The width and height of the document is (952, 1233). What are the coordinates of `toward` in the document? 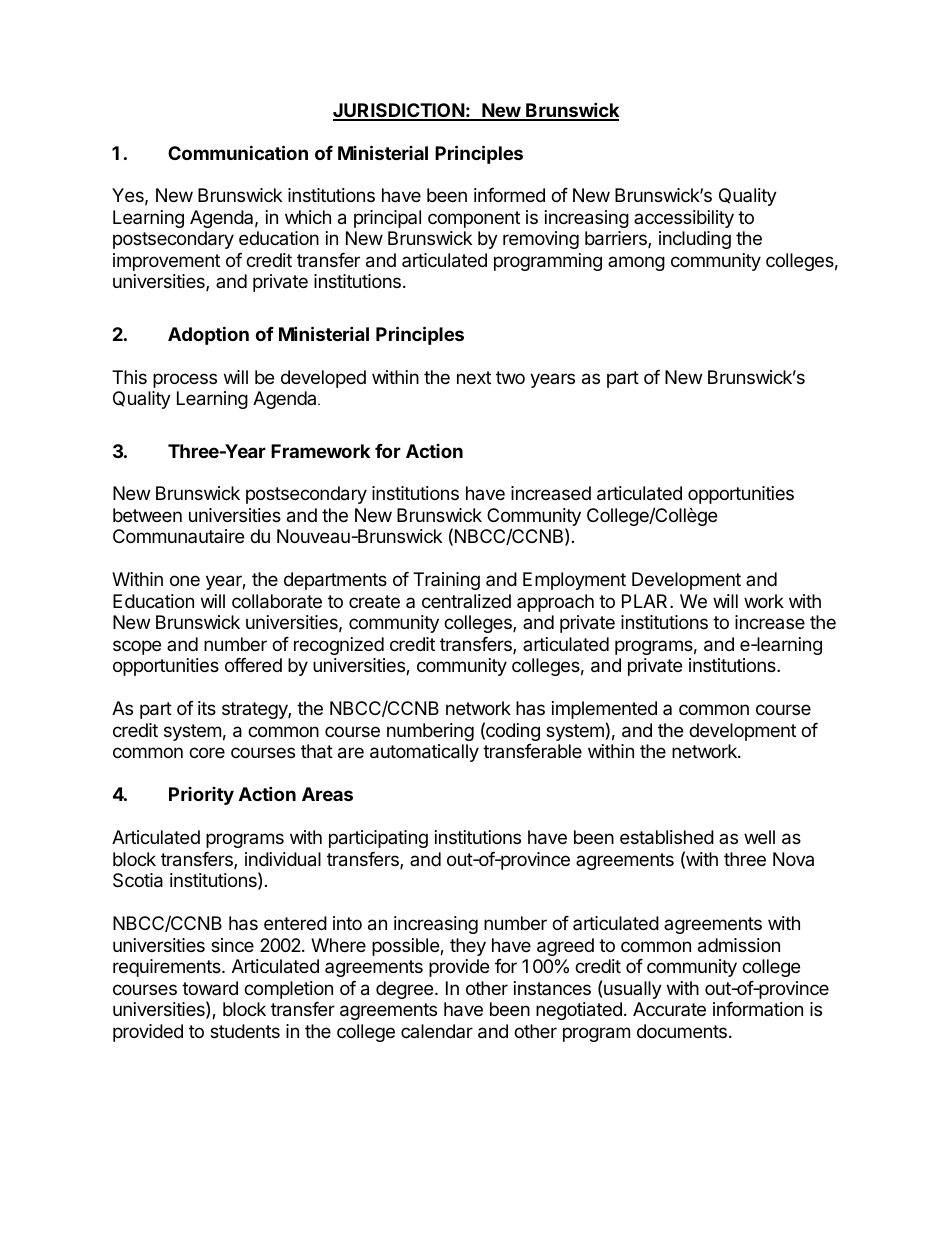 It's located at (210, 988).
